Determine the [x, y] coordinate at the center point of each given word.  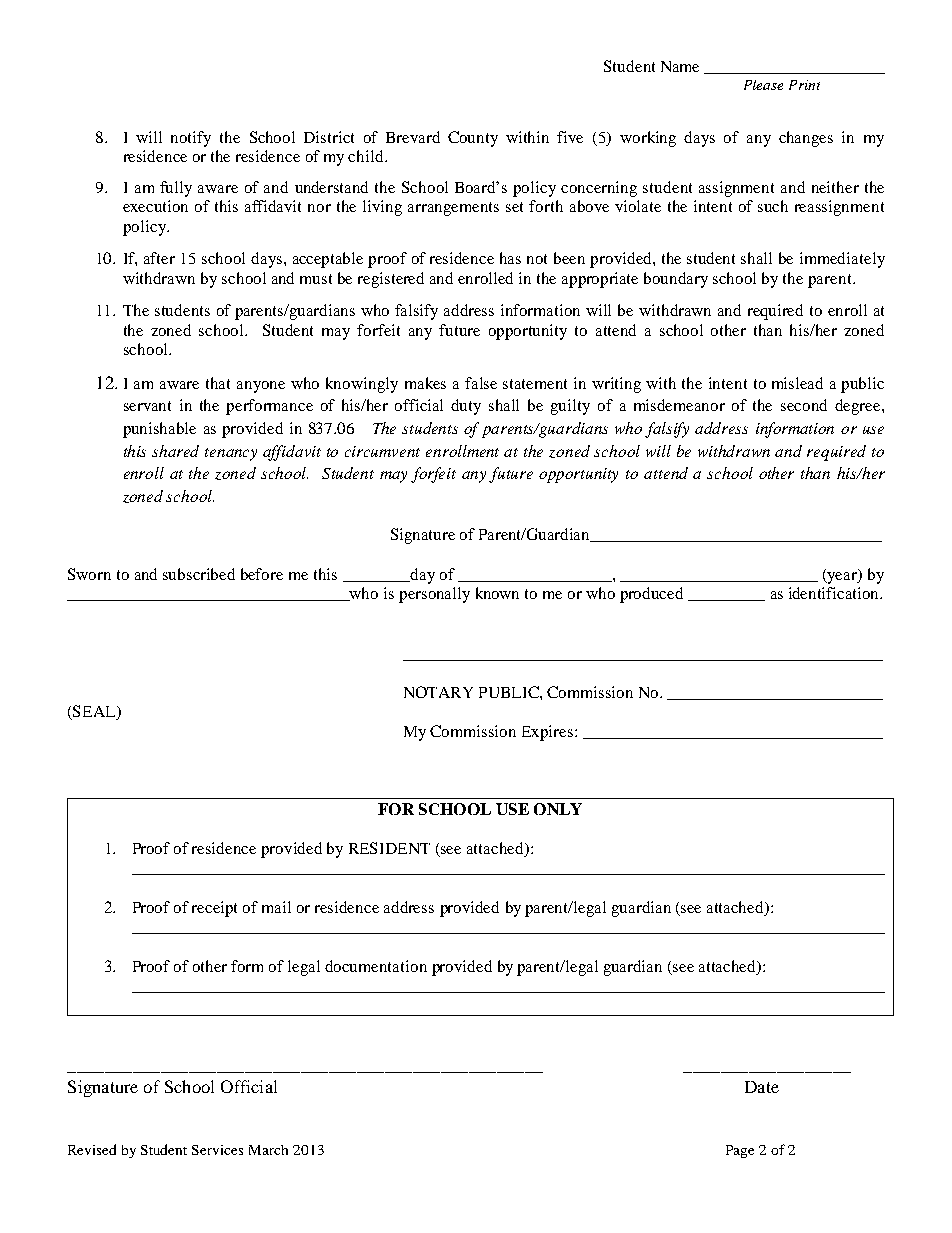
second [804, 405]
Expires [549, 733]
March [268, 1150]
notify [191, 139]
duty [466, 407]
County [473, 139]
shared [175, 451]
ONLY [558, 809]
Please [763, 85]
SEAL [94, 712]
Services [217, 1150]
